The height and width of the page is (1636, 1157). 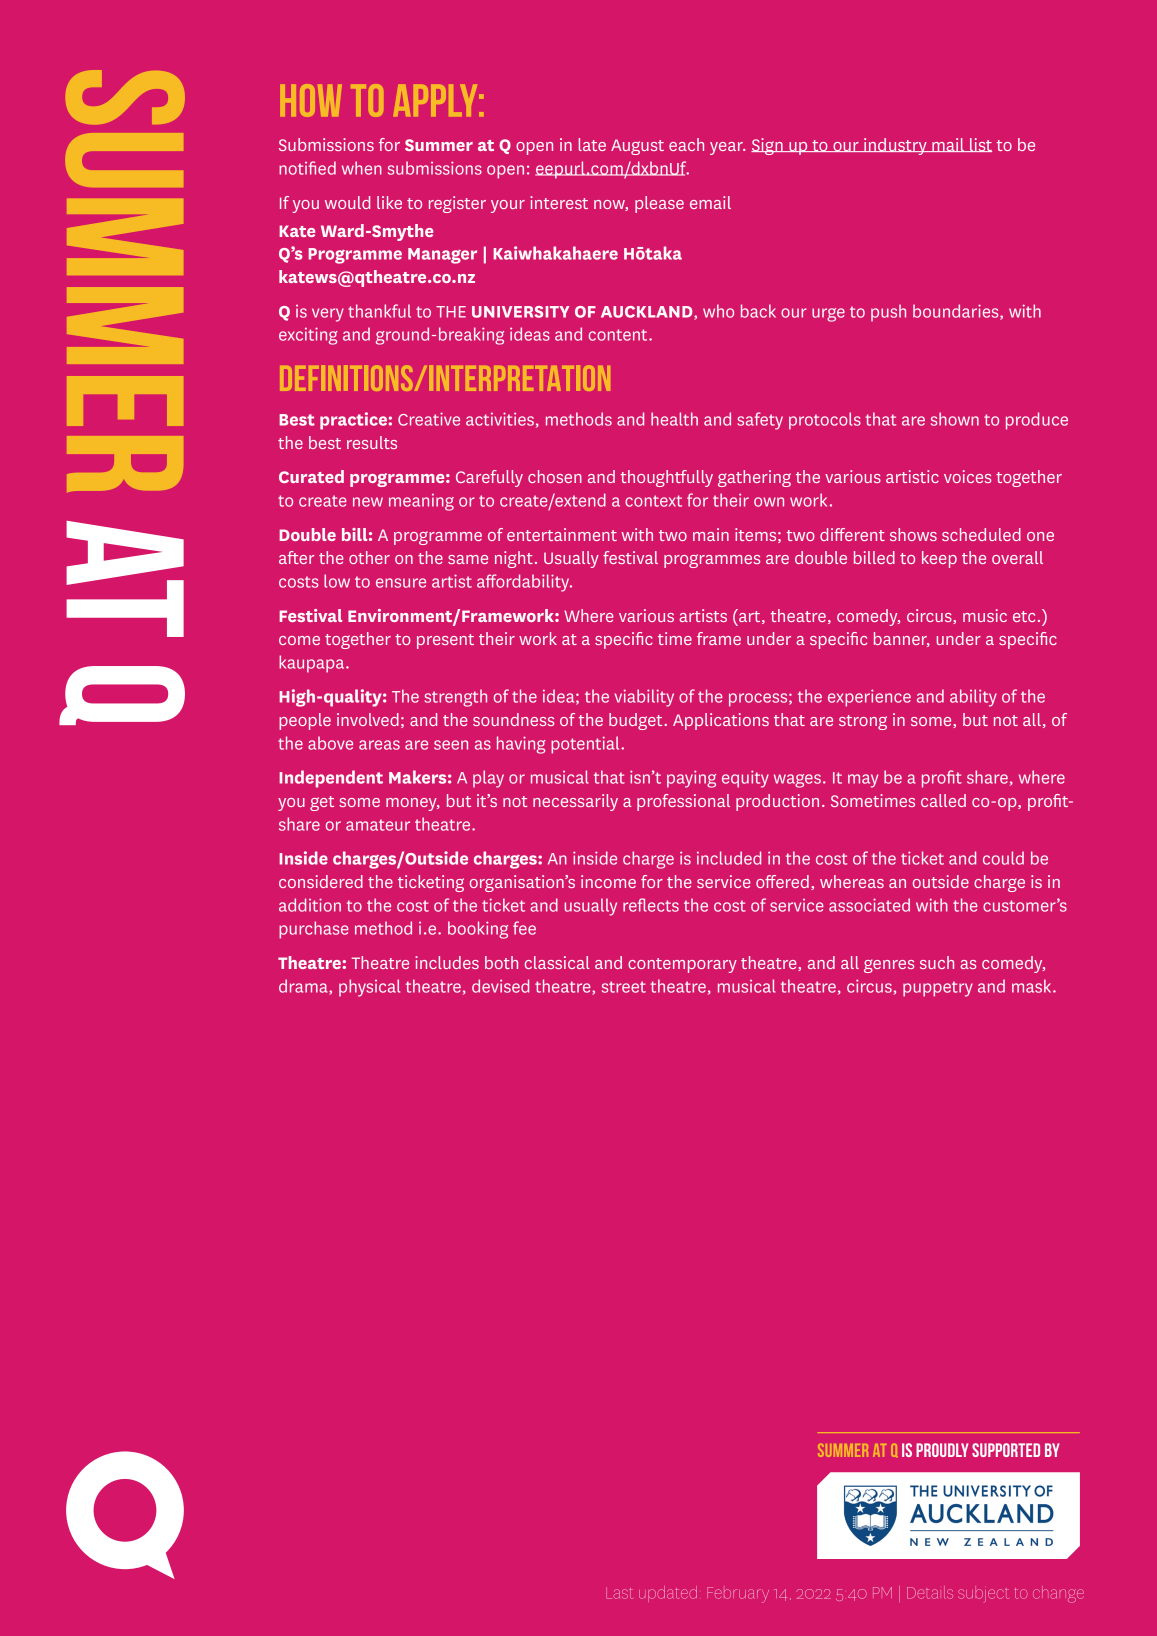 What do you see at coordinates (983, 1595) in the page?
I see `subject` at bounding box center [983, 1595].
